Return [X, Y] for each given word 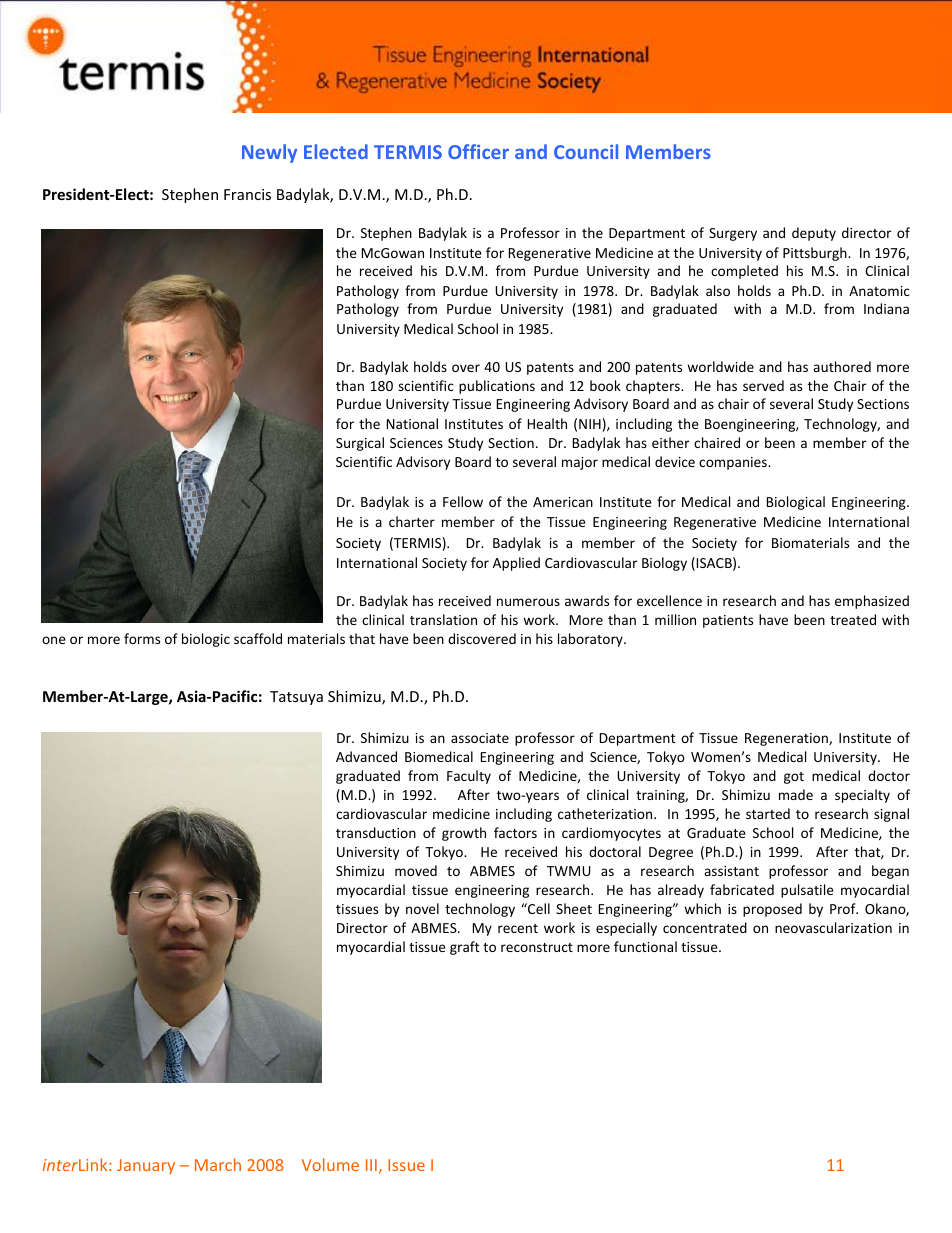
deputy [814, 234]
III [371, 1165]
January [146, 1166]
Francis [247, 194]
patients [728, 621]
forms [142, 638]
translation [443, 619]
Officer [478, 151]
